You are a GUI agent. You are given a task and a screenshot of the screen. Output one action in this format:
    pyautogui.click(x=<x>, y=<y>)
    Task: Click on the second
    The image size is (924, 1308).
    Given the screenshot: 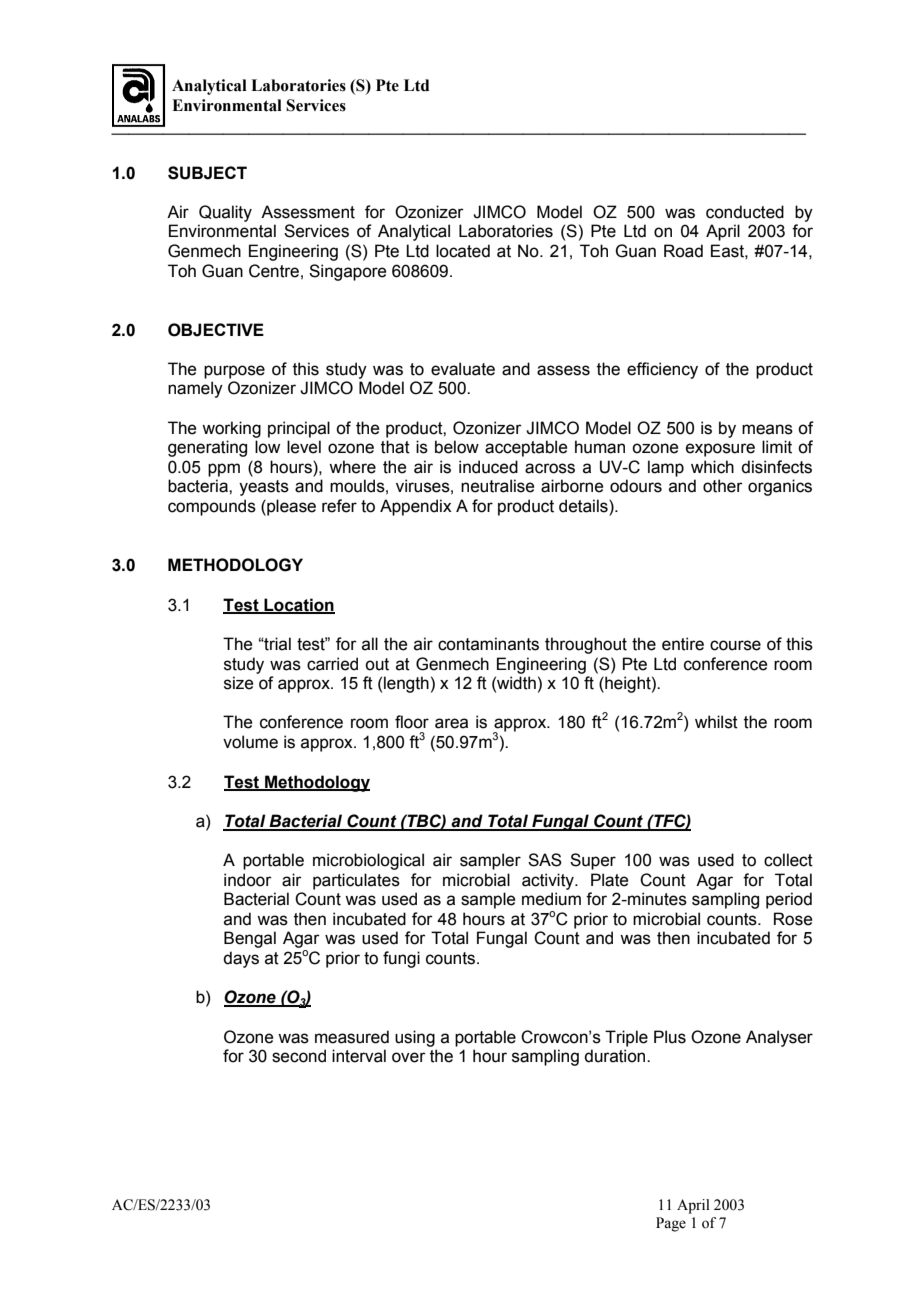 What is the action you would take?
    pyautogui.click(x=299, y=1056)
